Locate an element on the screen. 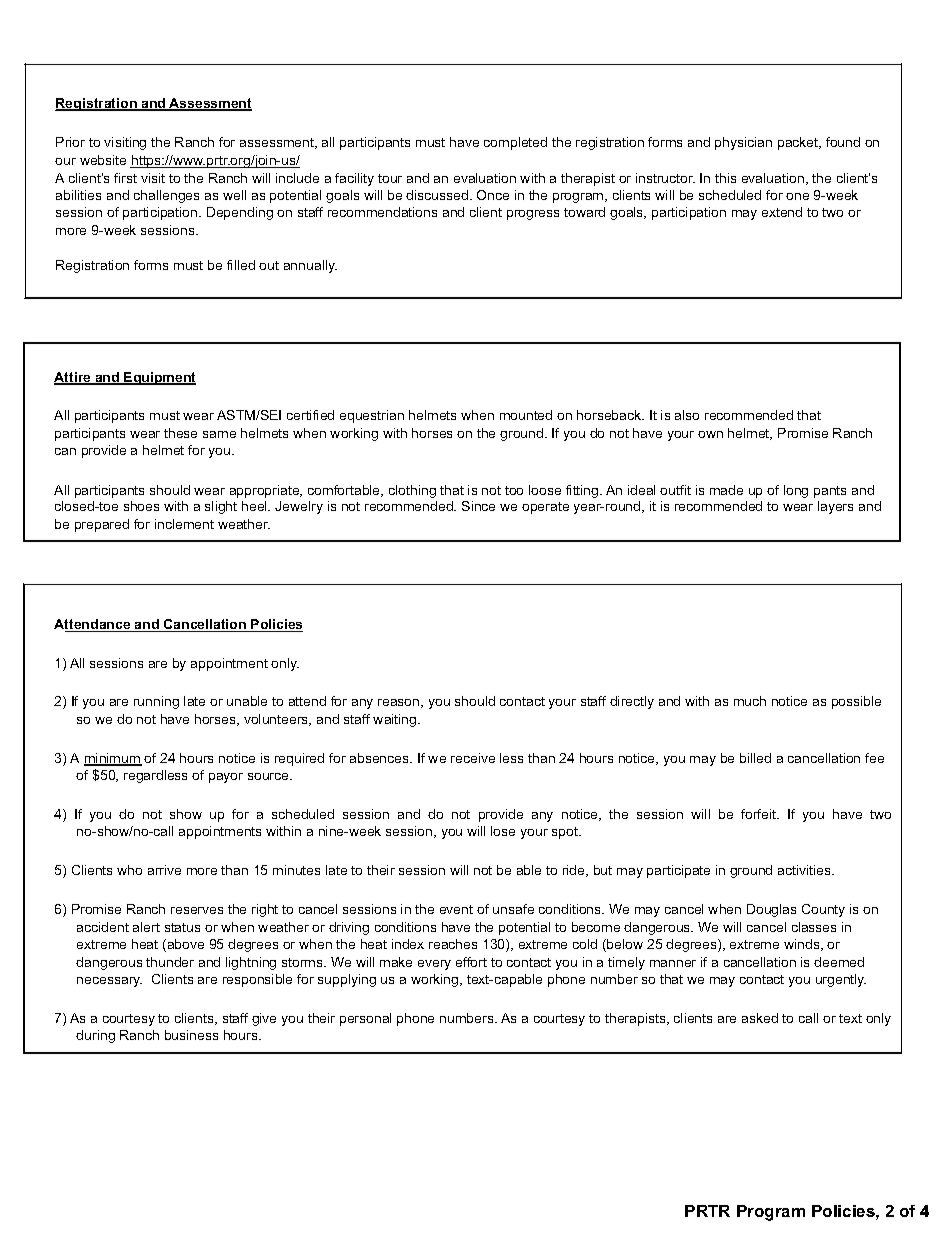  asked is located at coordinates (760, 1018).
